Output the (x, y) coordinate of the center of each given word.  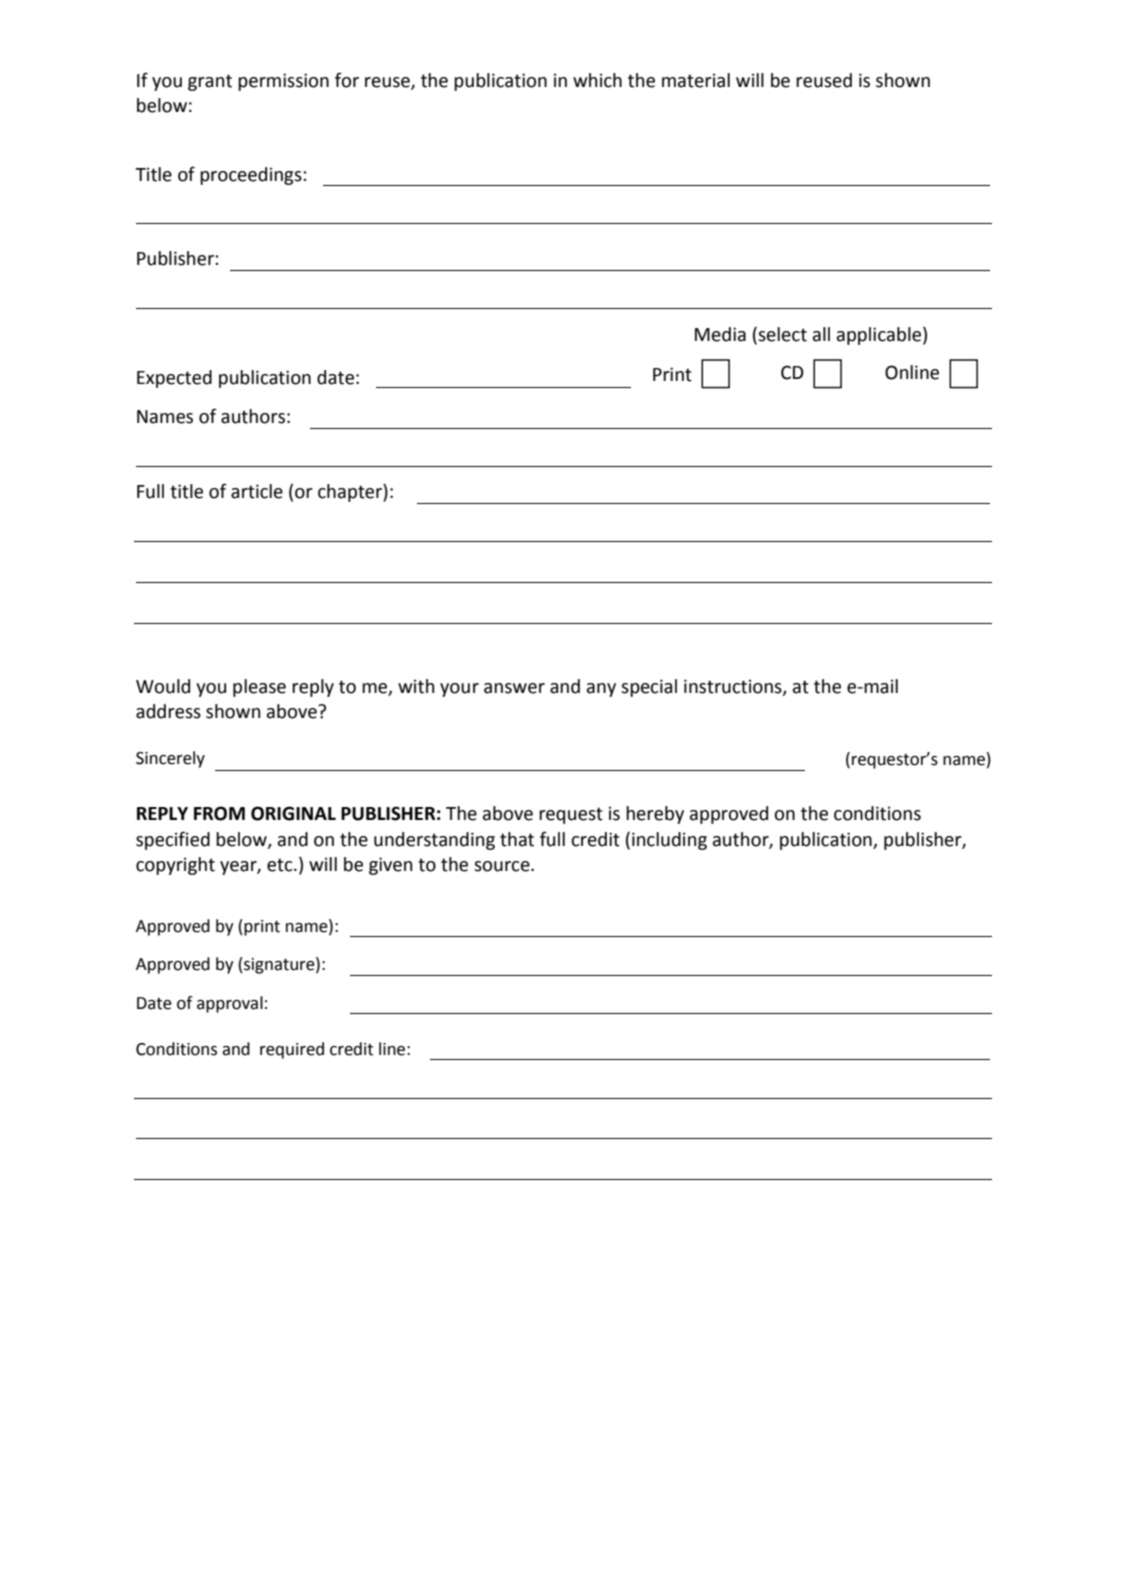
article (257, 491)
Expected (174, 379)
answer (514, 688)
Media (720, 334)
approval (230, 1004)
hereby (655, 815)
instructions (734, 687)
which (597, 80)
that (517, 839)
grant (210, 82)
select (781, 334)
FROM (219, 813)
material (696, 80)
